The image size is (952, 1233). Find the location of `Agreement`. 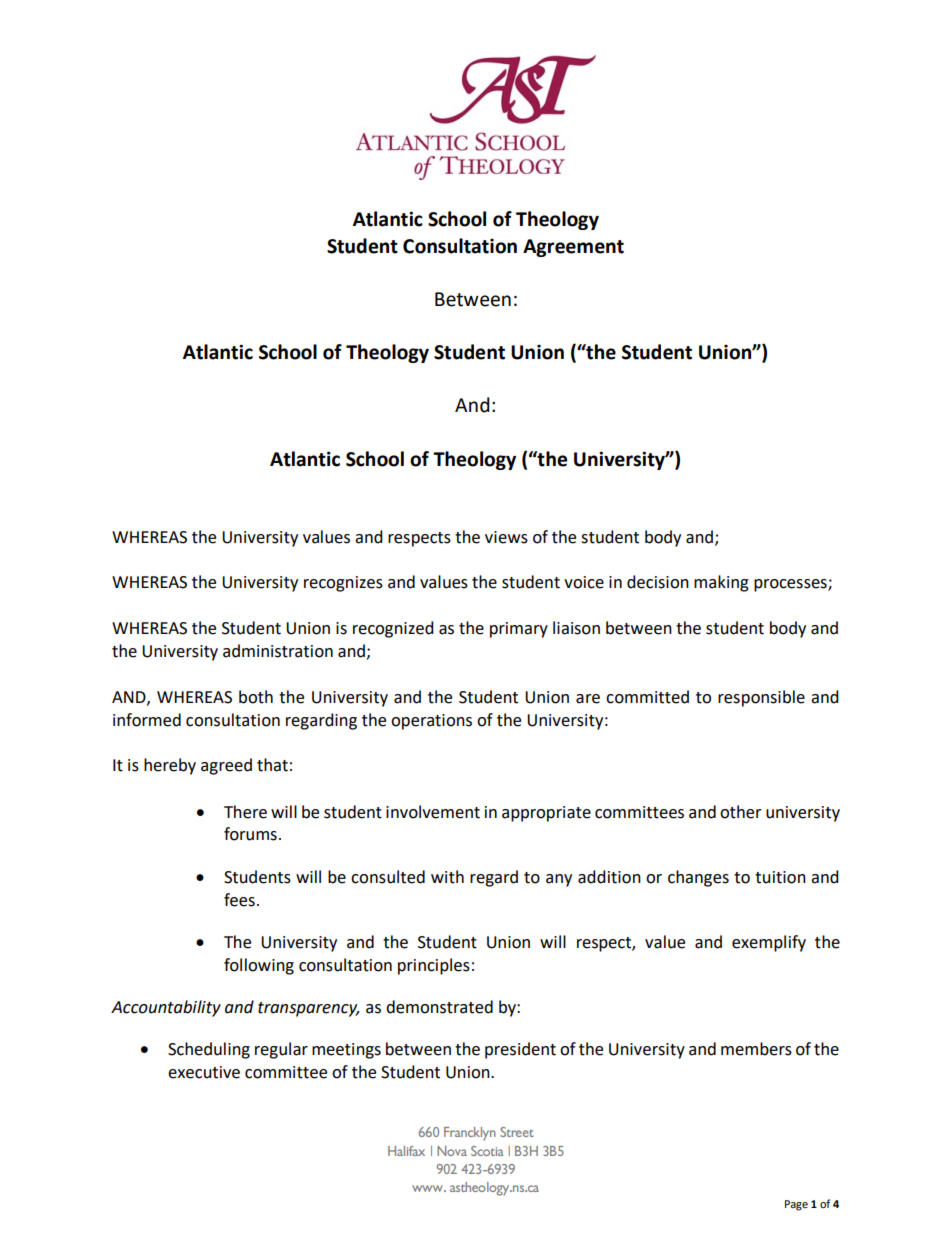

Agreement is located at coordinates (573, 248).
